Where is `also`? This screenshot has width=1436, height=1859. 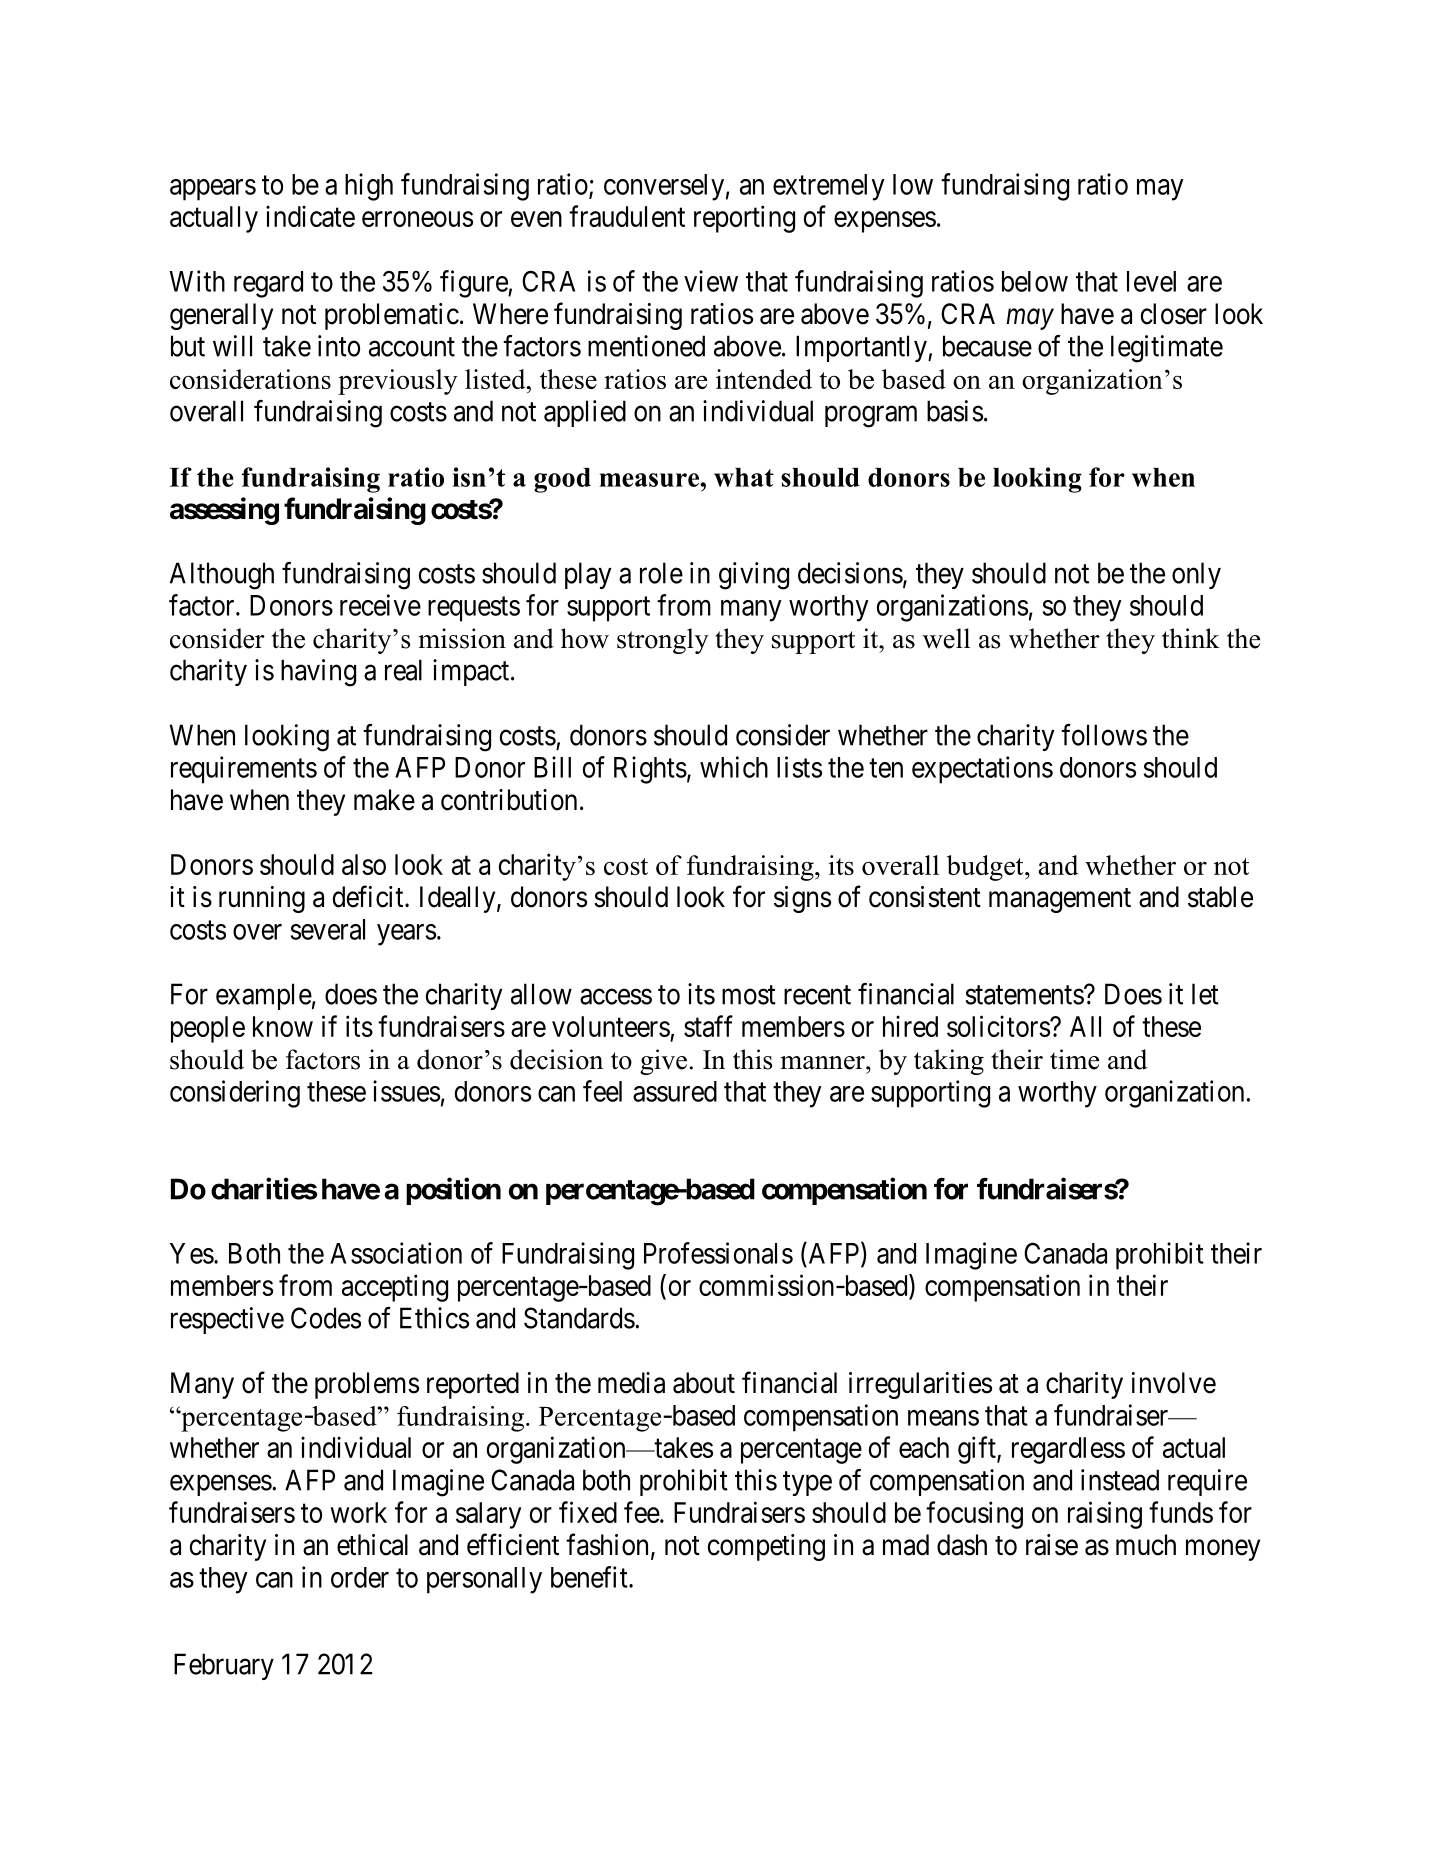
also is located at coordinates (364, 864).
